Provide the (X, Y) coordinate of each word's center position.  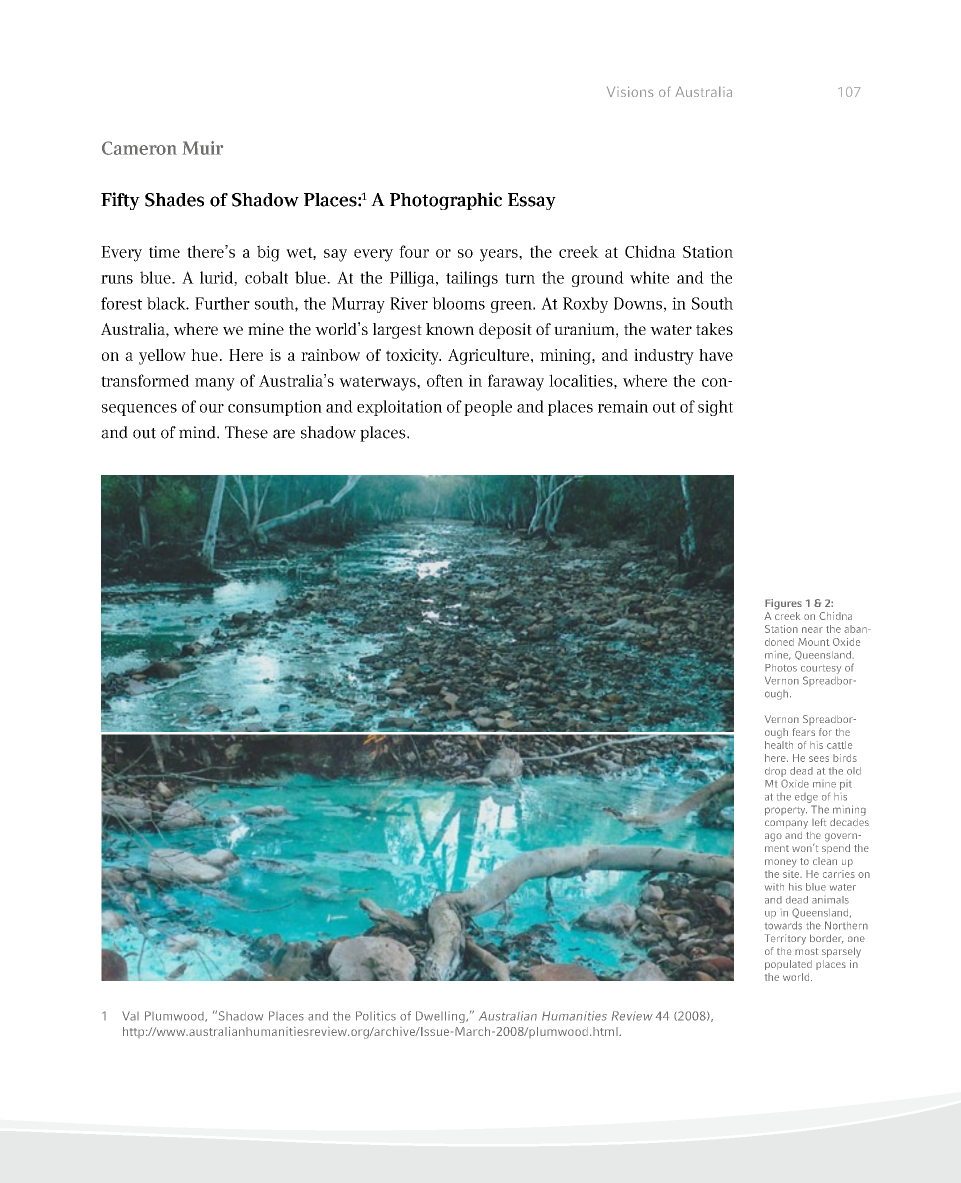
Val (130, 1016)
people (488, 408)
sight (715, 408)
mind (198, 432)
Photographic (446, 201)
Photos (781, 668)
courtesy (821, 669)
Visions (630, 91)
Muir (203, 148)
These (246, 432)
